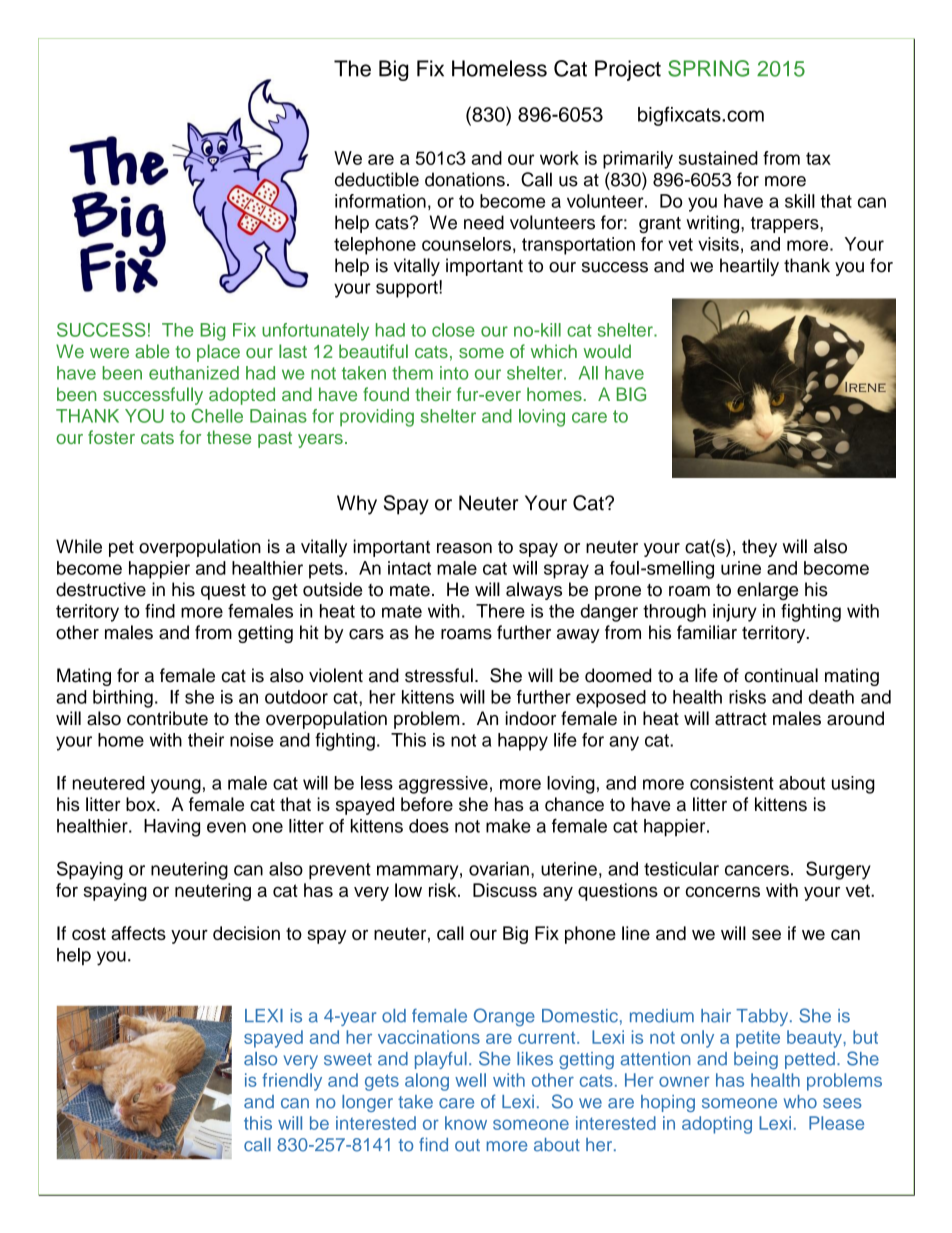 The height and width of the image is (1233, 952). Describe the element at coordinates (500, 611) in the image. I see `There` at that location.
